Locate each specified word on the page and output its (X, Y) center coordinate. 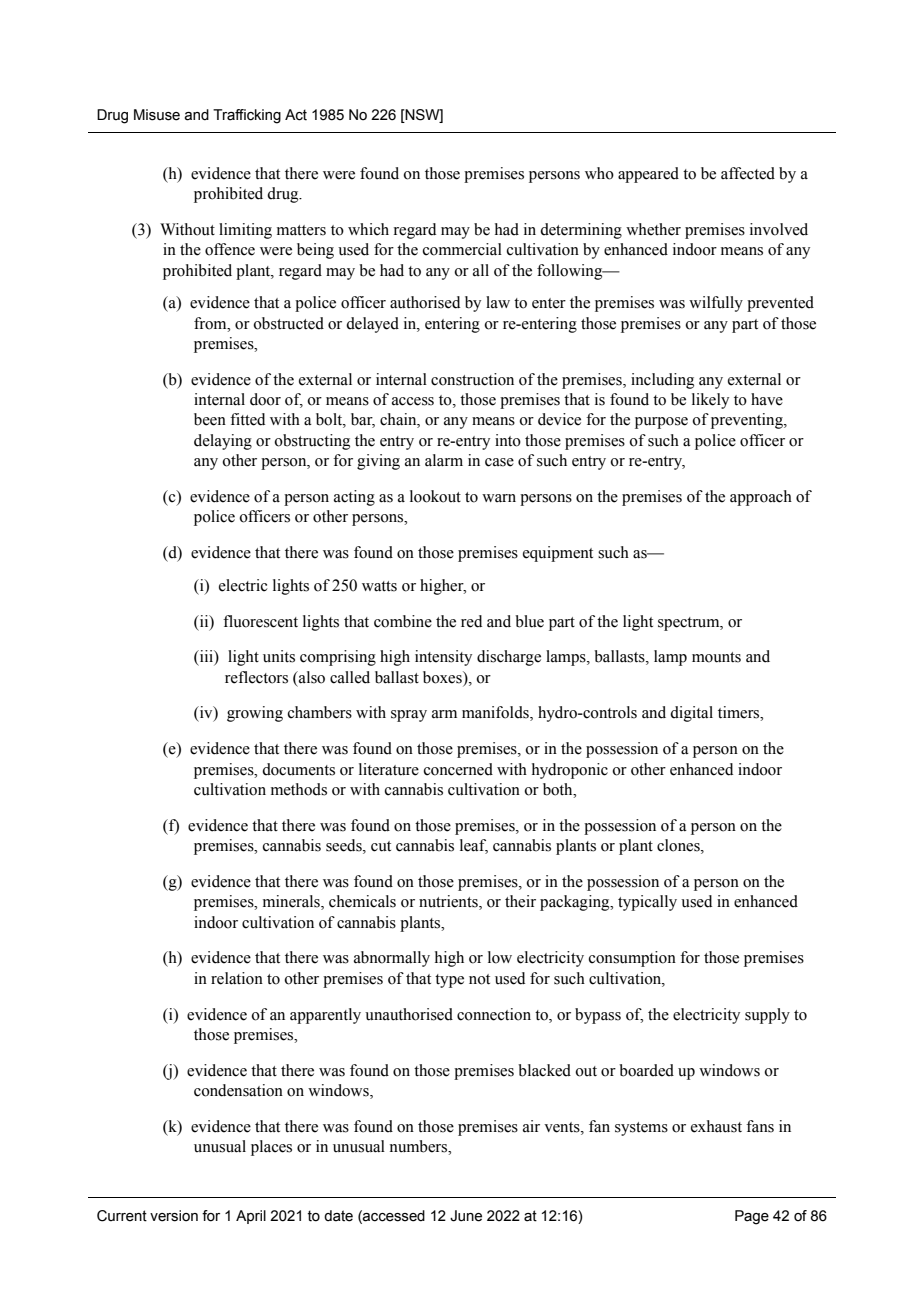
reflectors (256, 677)
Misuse (157, 115)
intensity (443, 658)
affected (748, 173)
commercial (462, 249)
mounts (716, 657)
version (174, 1216)
